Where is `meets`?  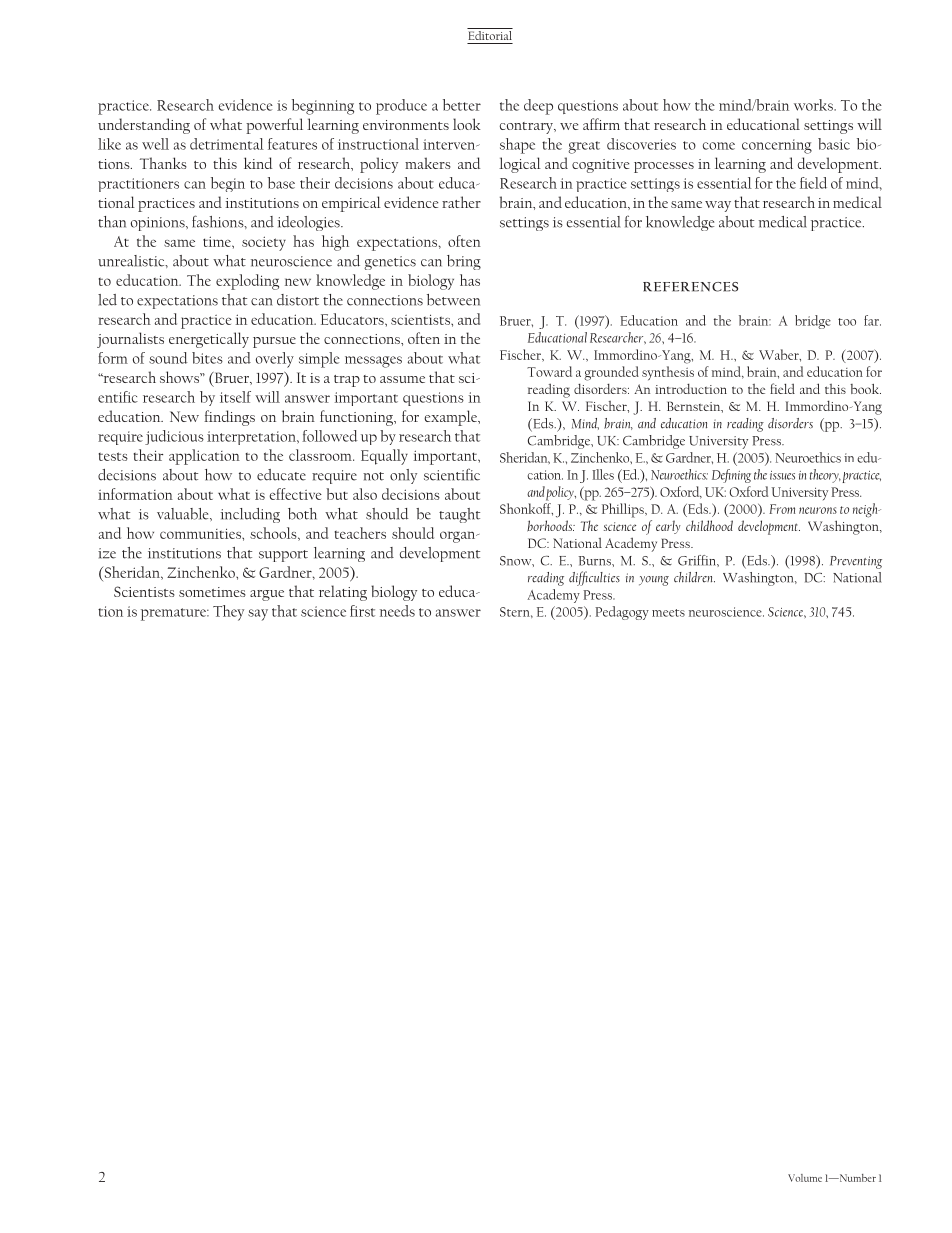 meets is located at coordinates (668, 613).
